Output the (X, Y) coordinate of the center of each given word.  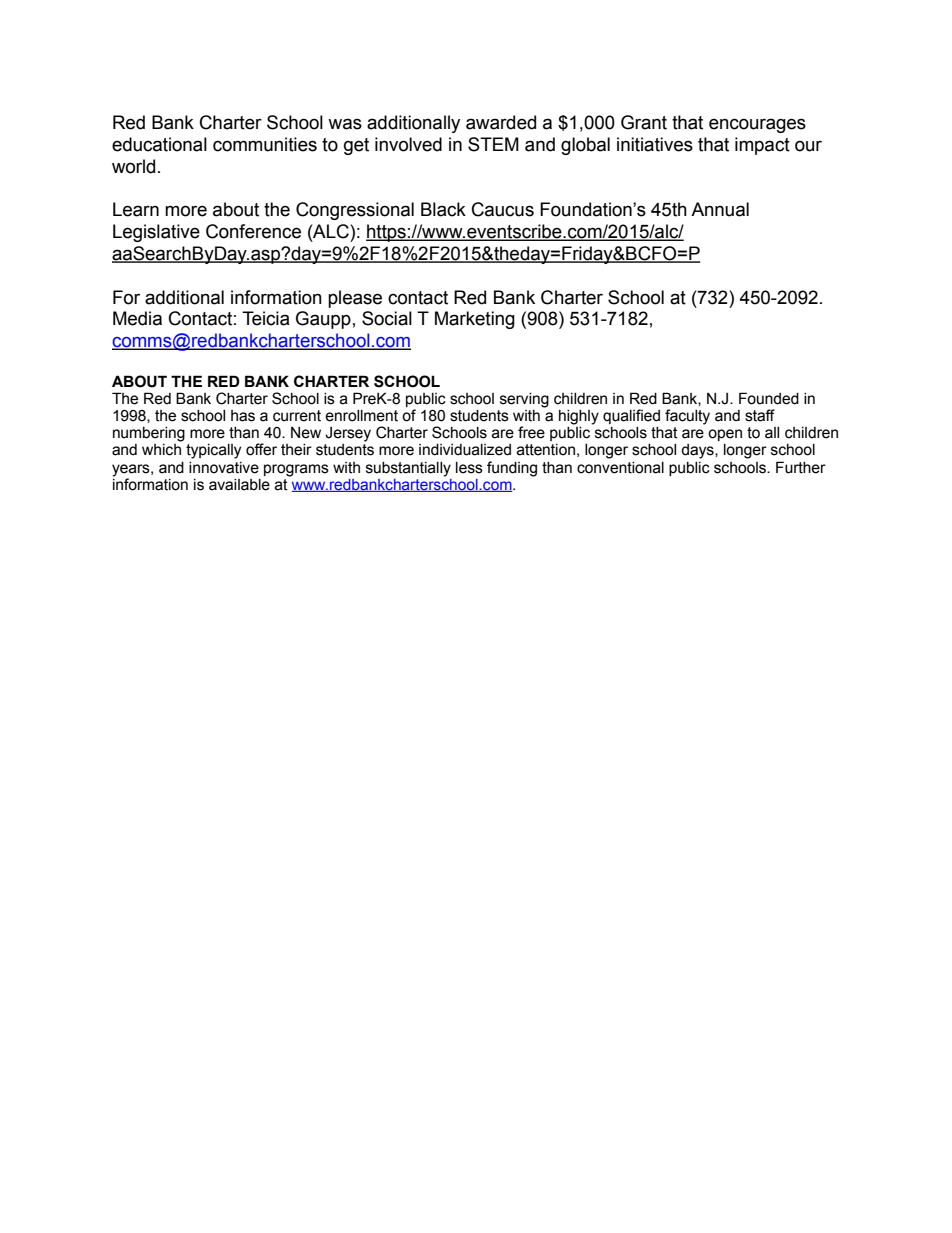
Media (137, 318)
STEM (493, 144)
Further (801, 467)
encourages (757, 125)
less (469, 468)
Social (387, 318)
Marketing (475, 320)
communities (265, 144)
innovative (224, 468)
